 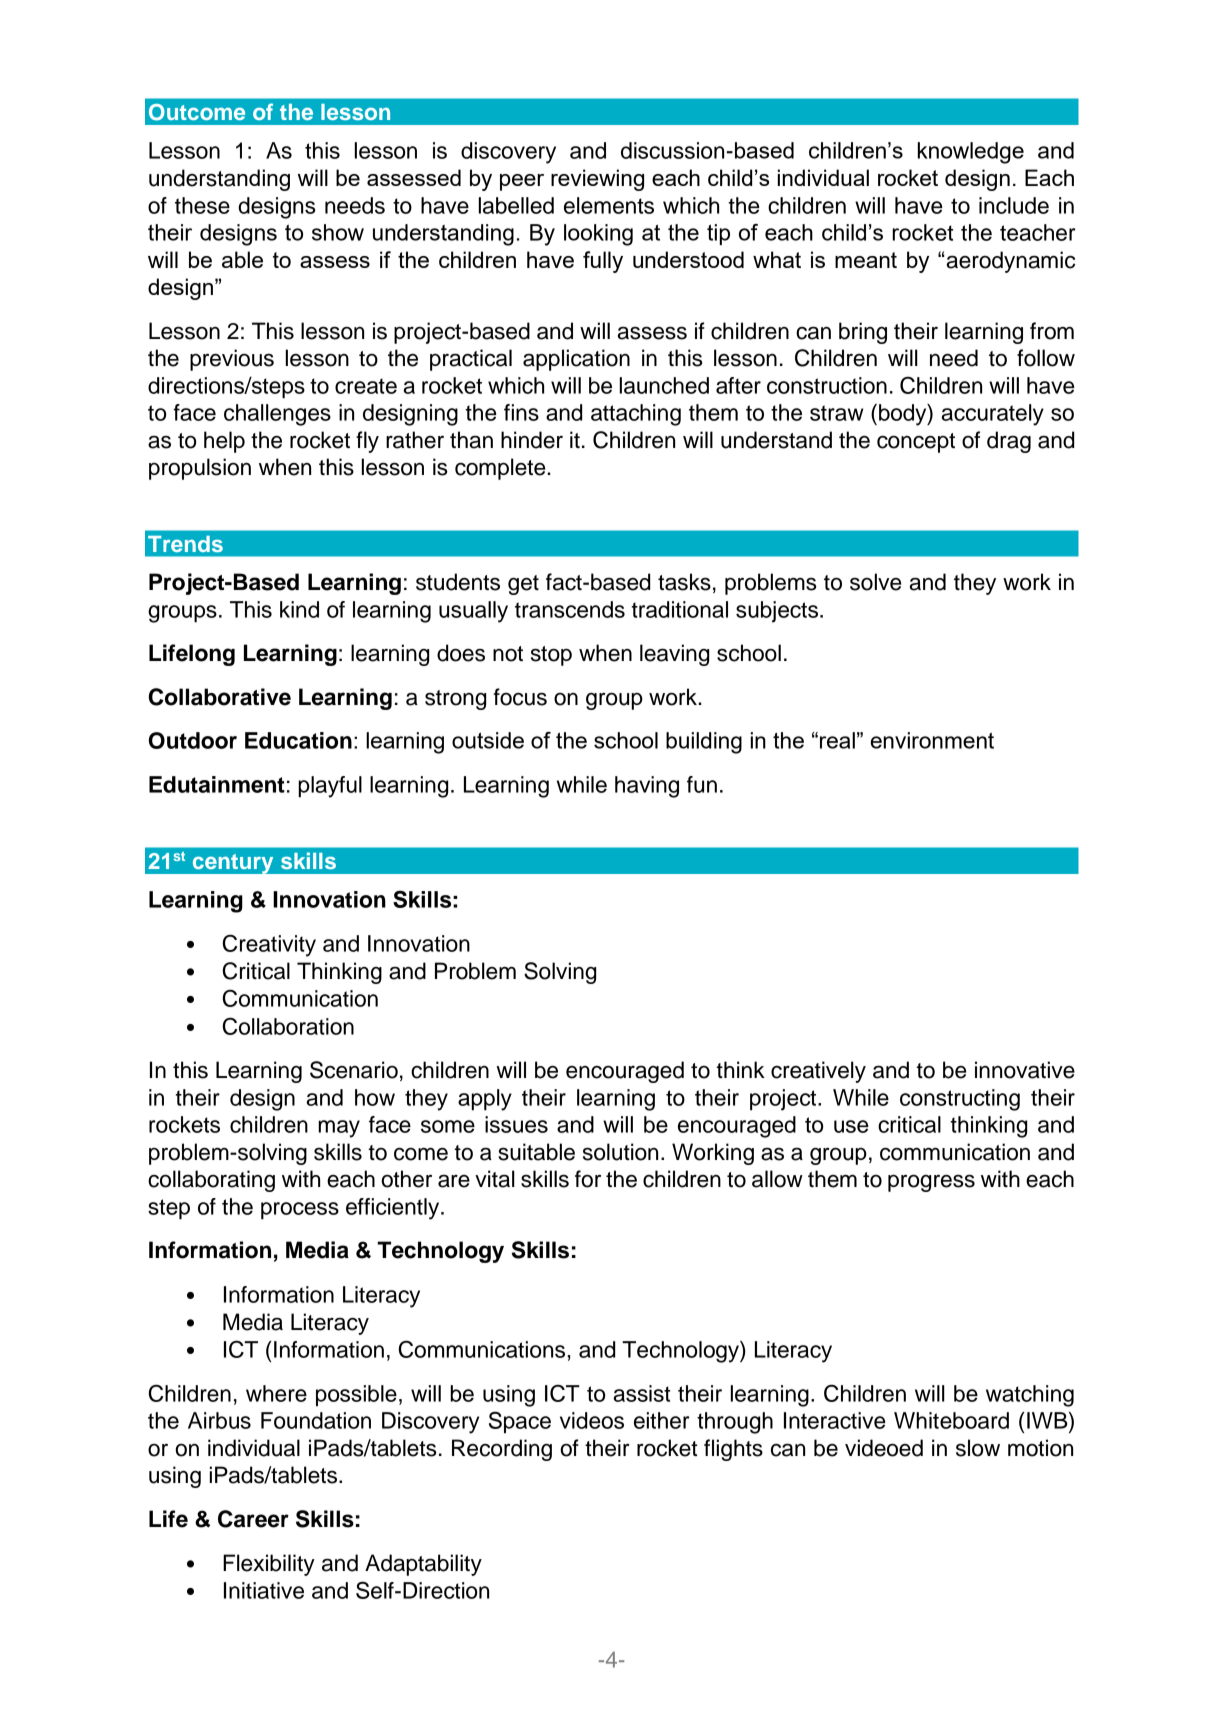 I want to click on constructing, so click(x=960, y=1100).
